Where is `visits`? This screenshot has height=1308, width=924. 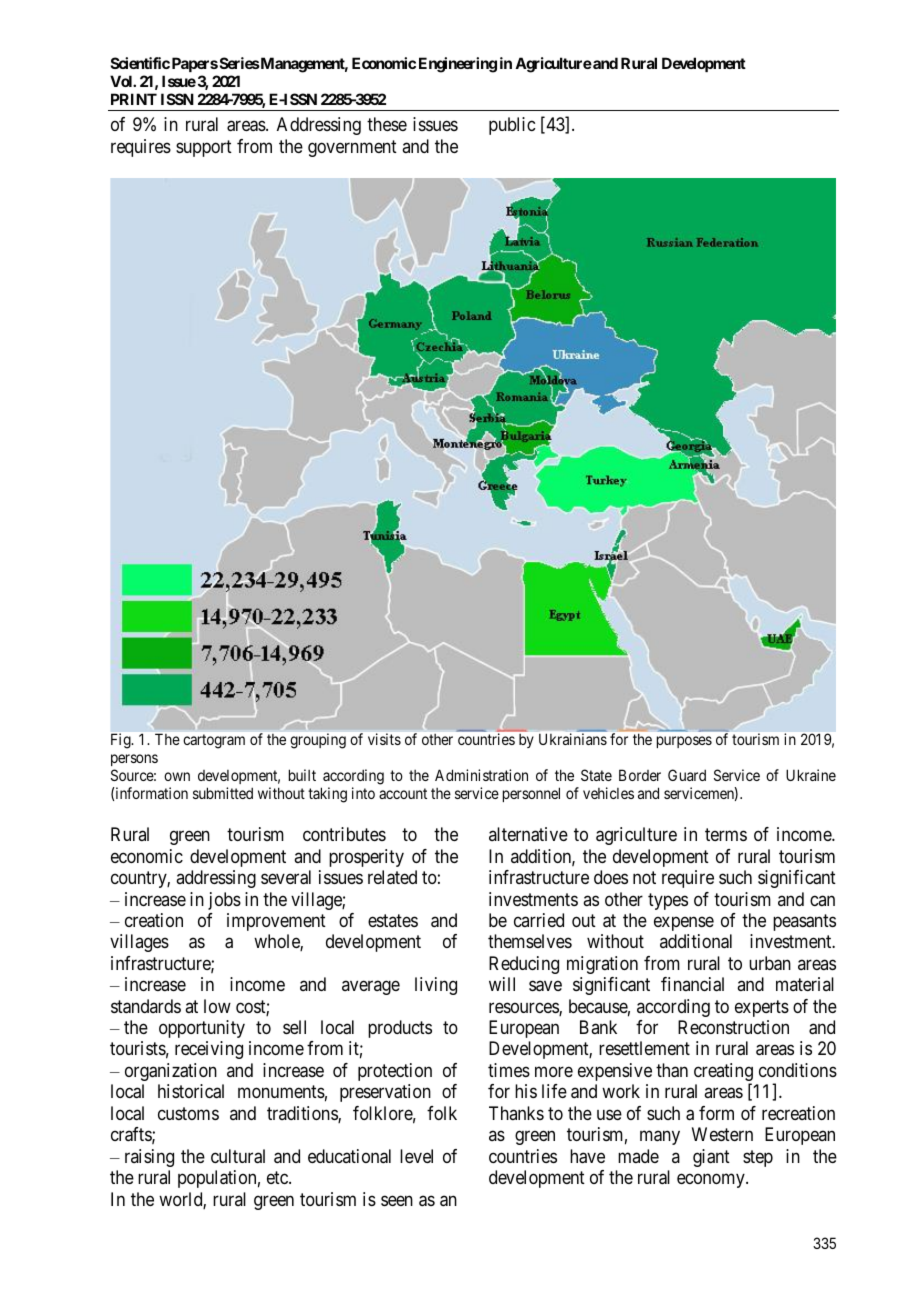 visits is located at coordinates (384, 739).
